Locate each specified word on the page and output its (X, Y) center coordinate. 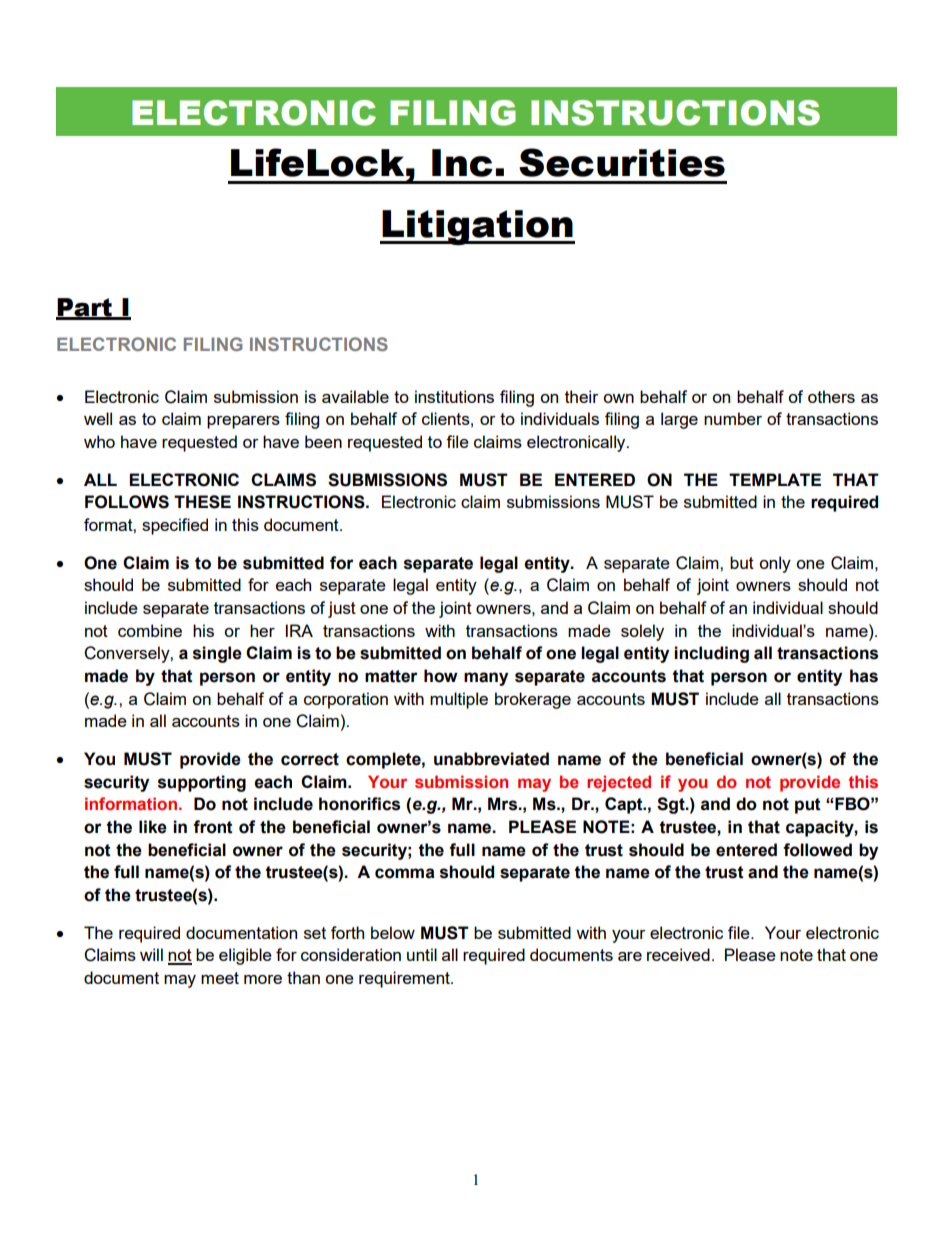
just (342, 609)
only (775, 564)
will (151, 954)
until (422, 954)
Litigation (477, 227)
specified (175, 526)
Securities (622, 162)
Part (85, 308)
